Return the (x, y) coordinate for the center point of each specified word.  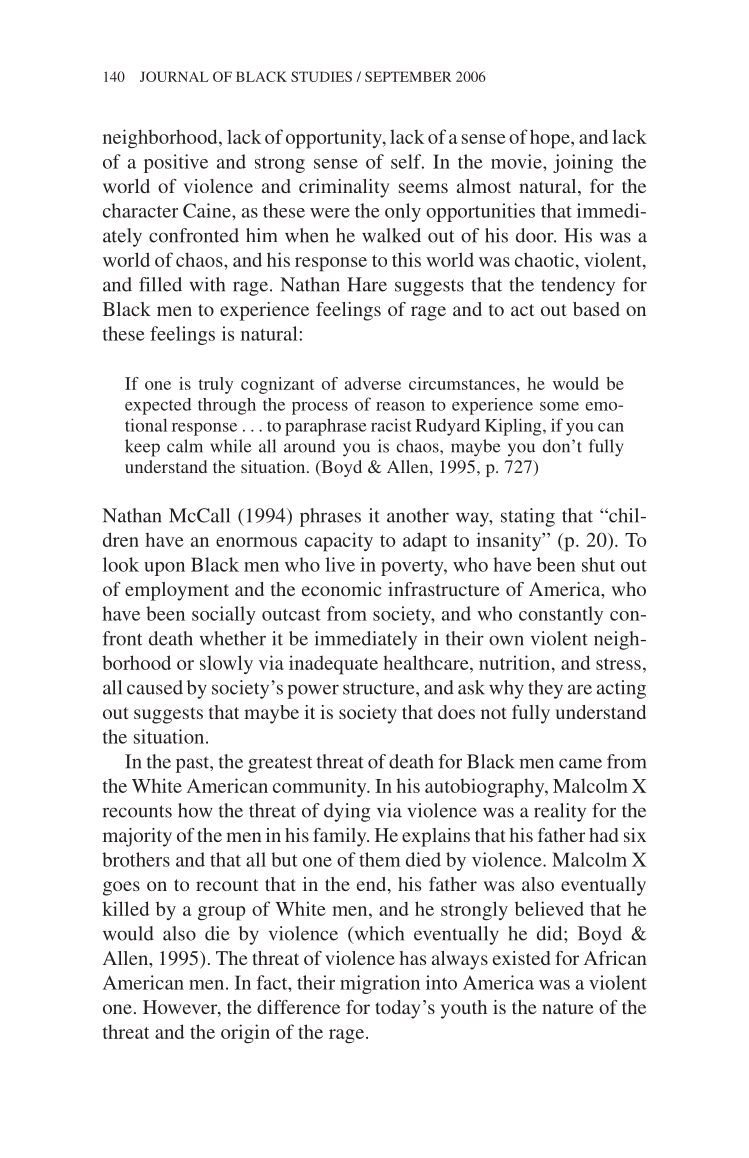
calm (185, 446)
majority (137, 837)
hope (551, 139)
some (559, 406)
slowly (226, 664)
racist (391, 425)
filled (160, 284)
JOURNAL (174, 76)
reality (560, 812)
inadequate (333, 665)
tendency (578, 286)
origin (245, 1034)
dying (347, 812)
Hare (367, 284)
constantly (561, 615)
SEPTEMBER (408, 76)
